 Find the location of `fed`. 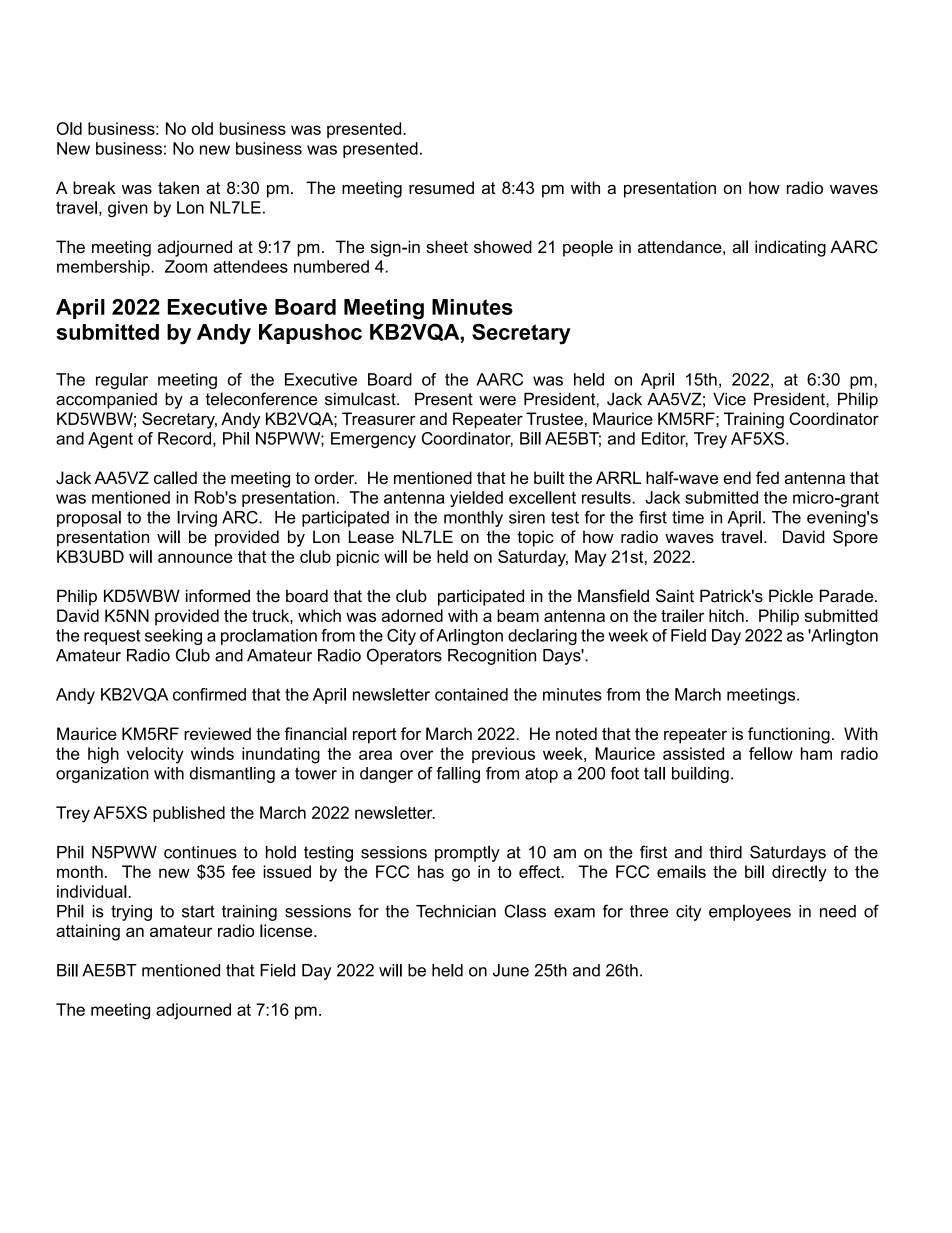

fed is located at coordinates (767, 477).
